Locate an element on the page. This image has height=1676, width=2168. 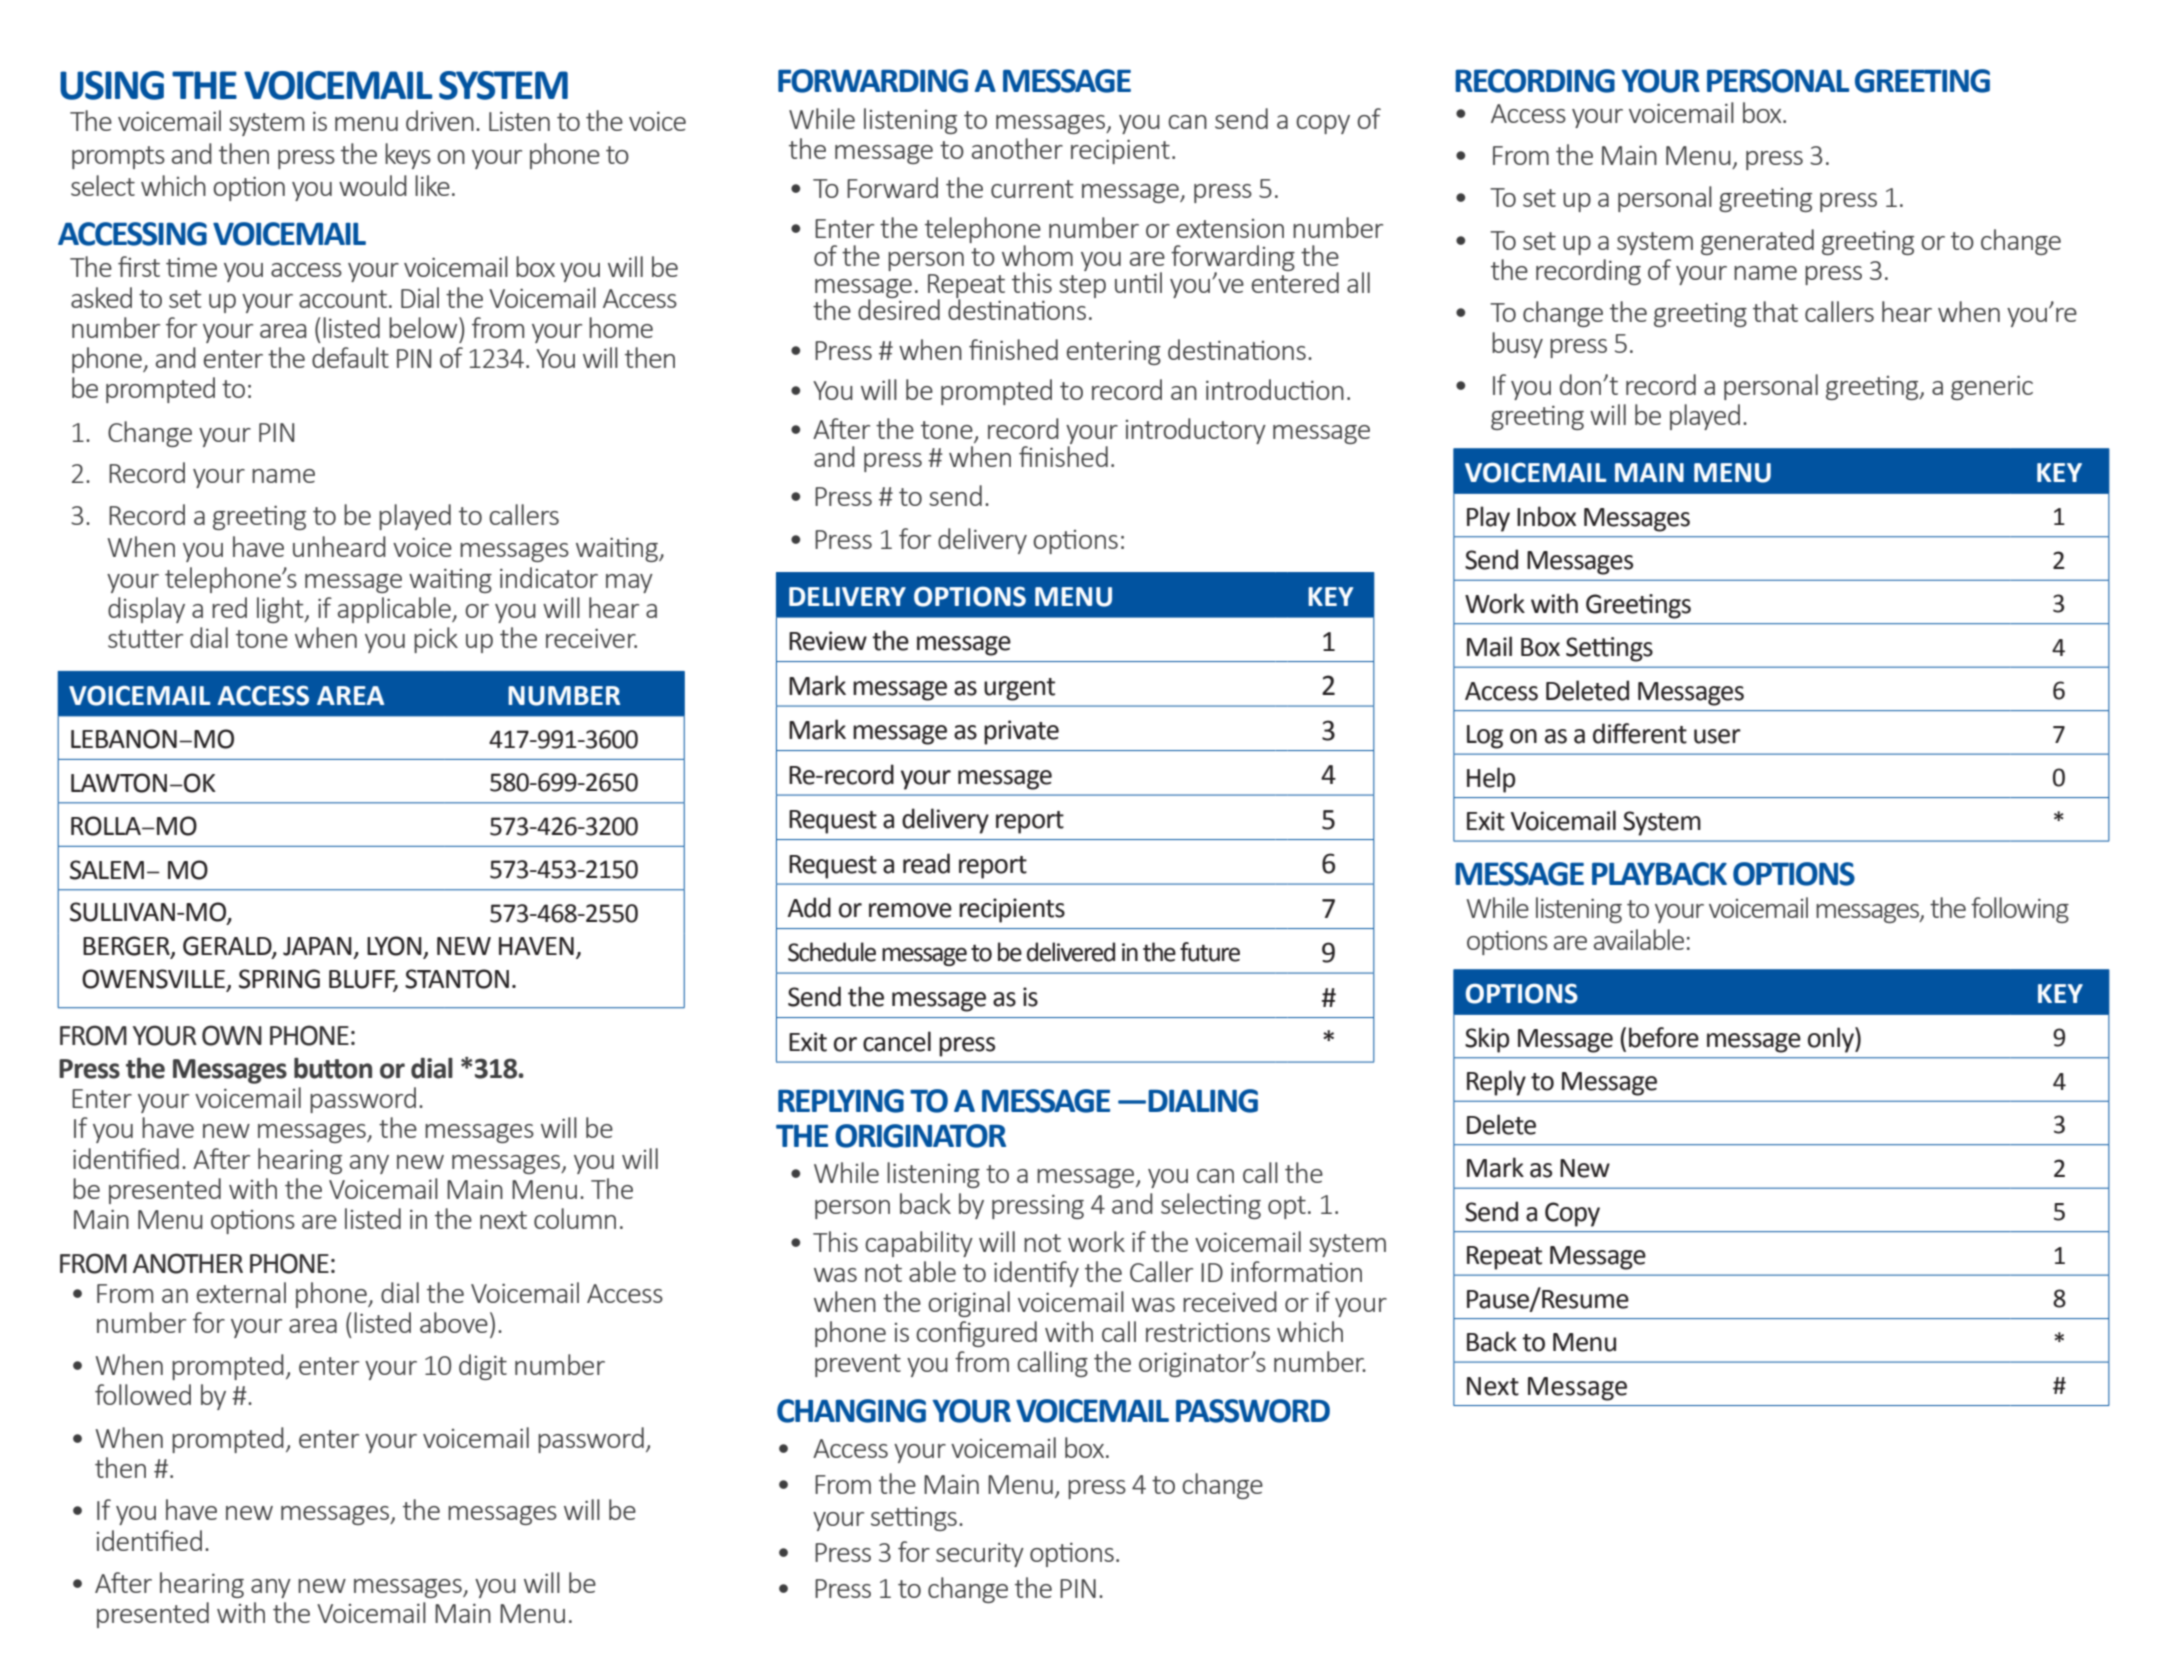
followed is located at coordinates (143, 1394).
